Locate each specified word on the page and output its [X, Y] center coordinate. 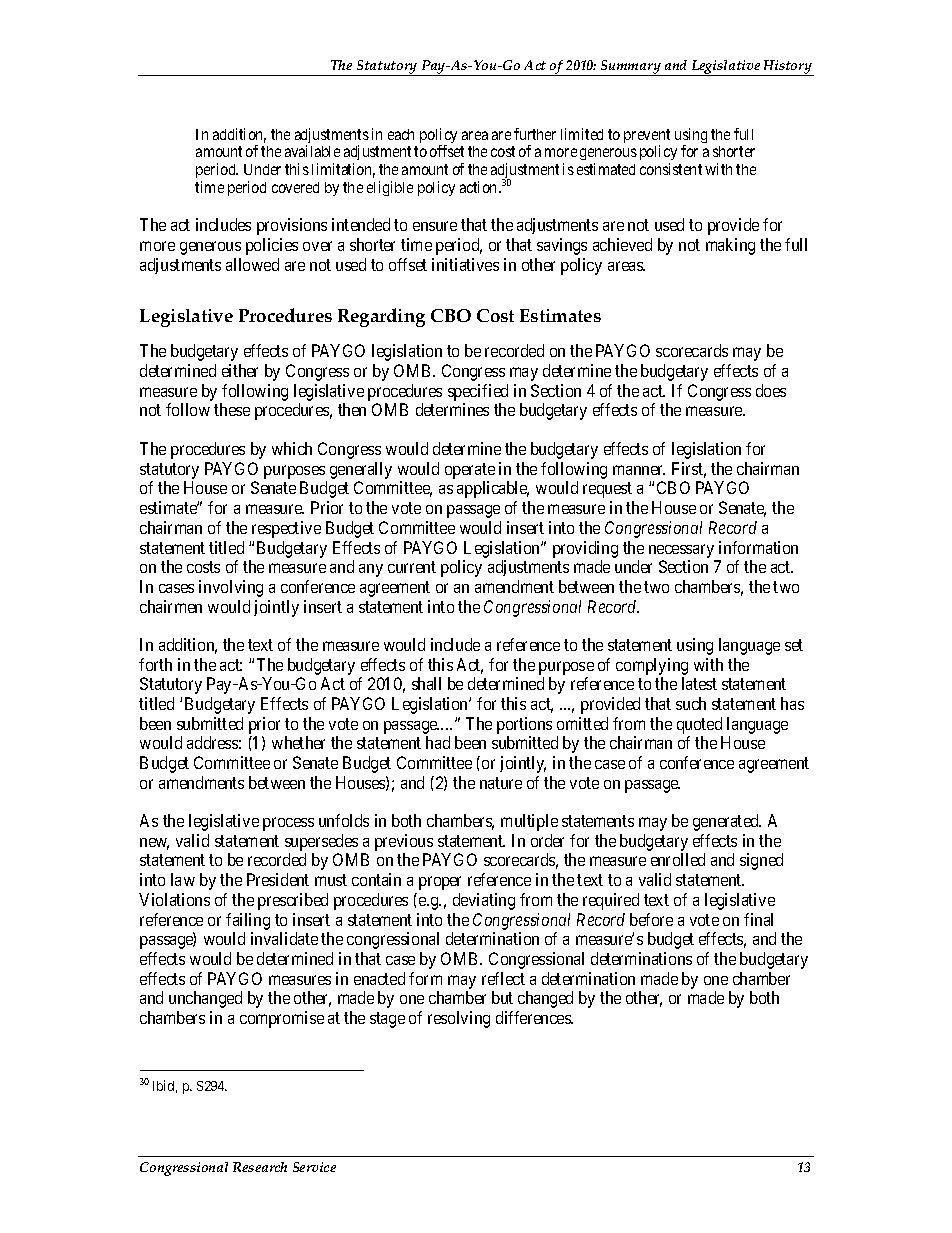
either [240, 370]
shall [426, 683]
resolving [459, 1019]
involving [231, 588]
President [278, 879]
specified [478, 394]
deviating [484, 901]
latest [699, 683]
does [771, 390]
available [312, 151]
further [535, 134]
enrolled [678, 859]
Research [260, 1167]
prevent [647, 137]
